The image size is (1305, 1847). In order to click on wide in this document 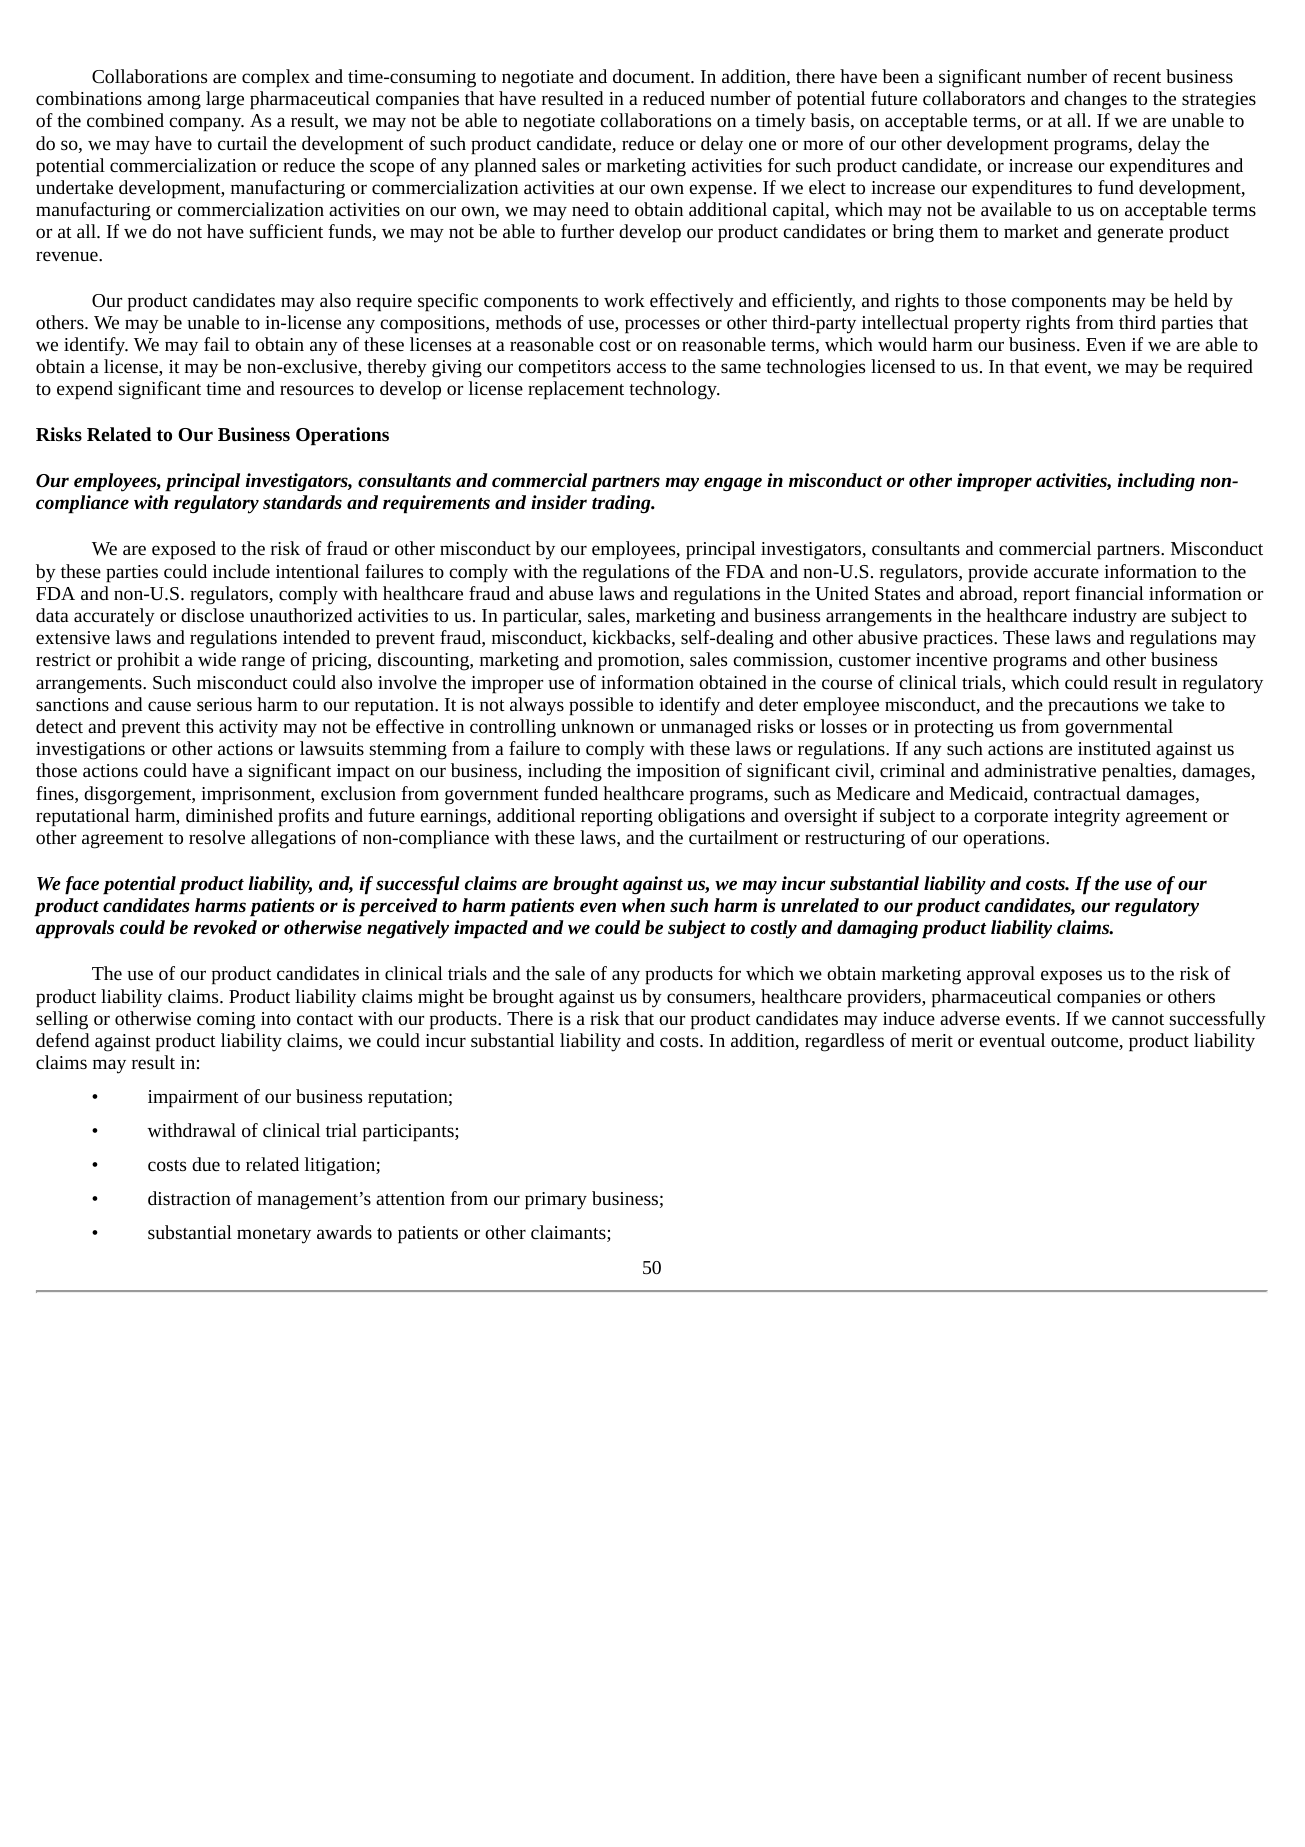, I will do `click(217, 659)`.
